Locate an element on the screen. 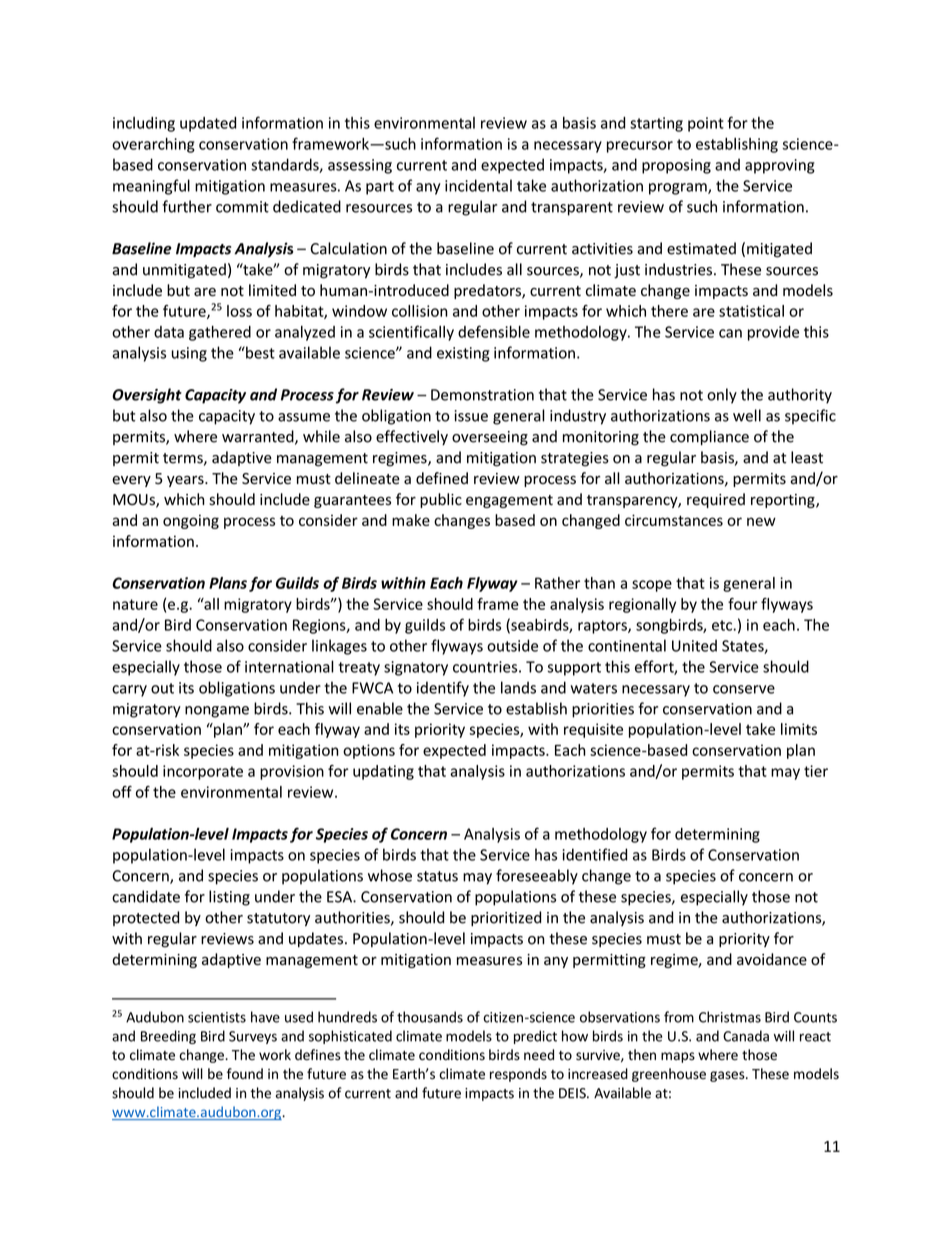 This screenshot has height=1233, width=952. years is located at coordinates (186, 481).
